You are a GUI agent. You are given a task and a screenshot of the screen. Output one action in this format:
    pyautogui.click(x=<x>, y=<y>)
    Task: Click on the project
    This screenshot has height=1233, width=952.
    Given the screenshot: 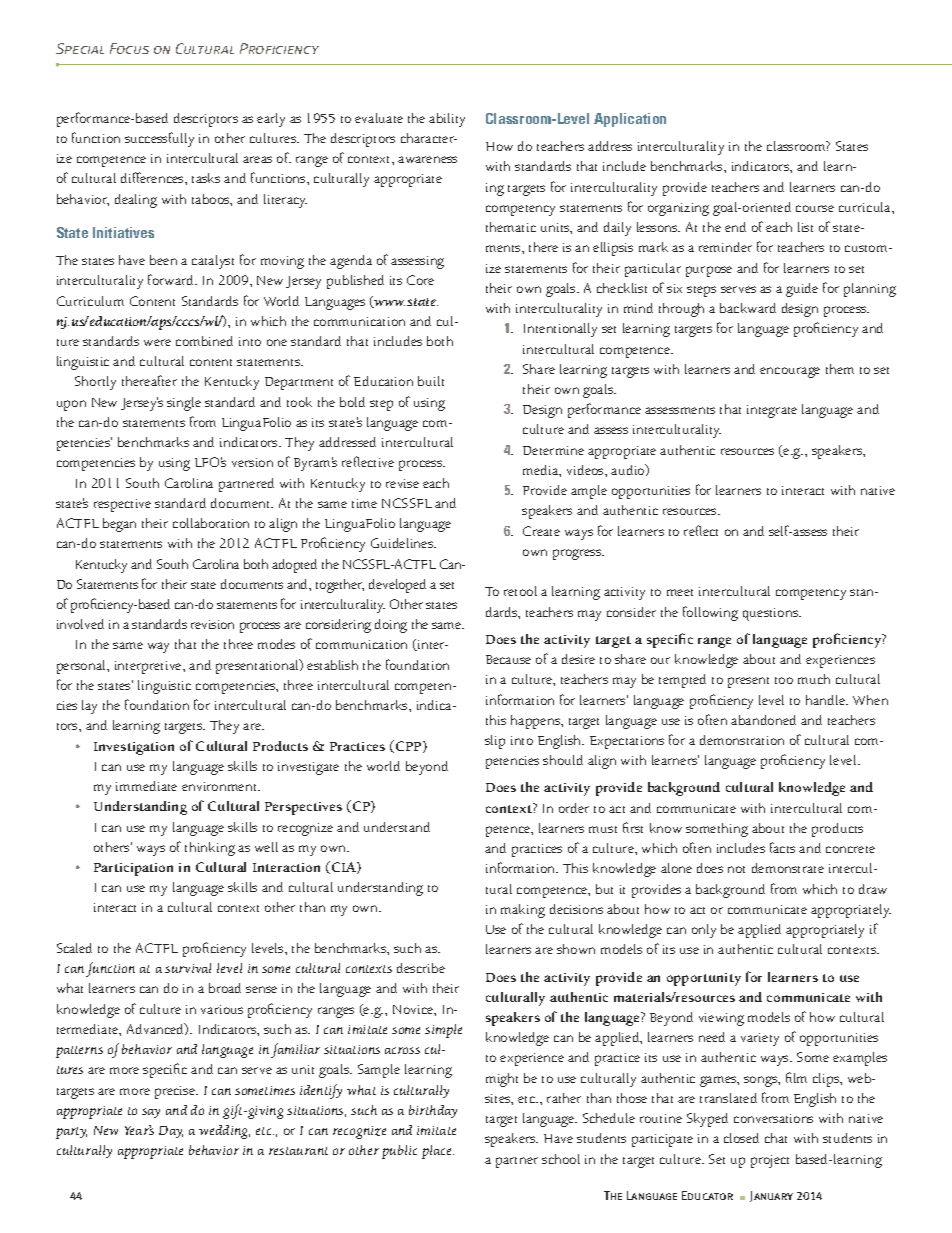 What is the action you would take?
    pyautogui.click(x=770, y=1161)
